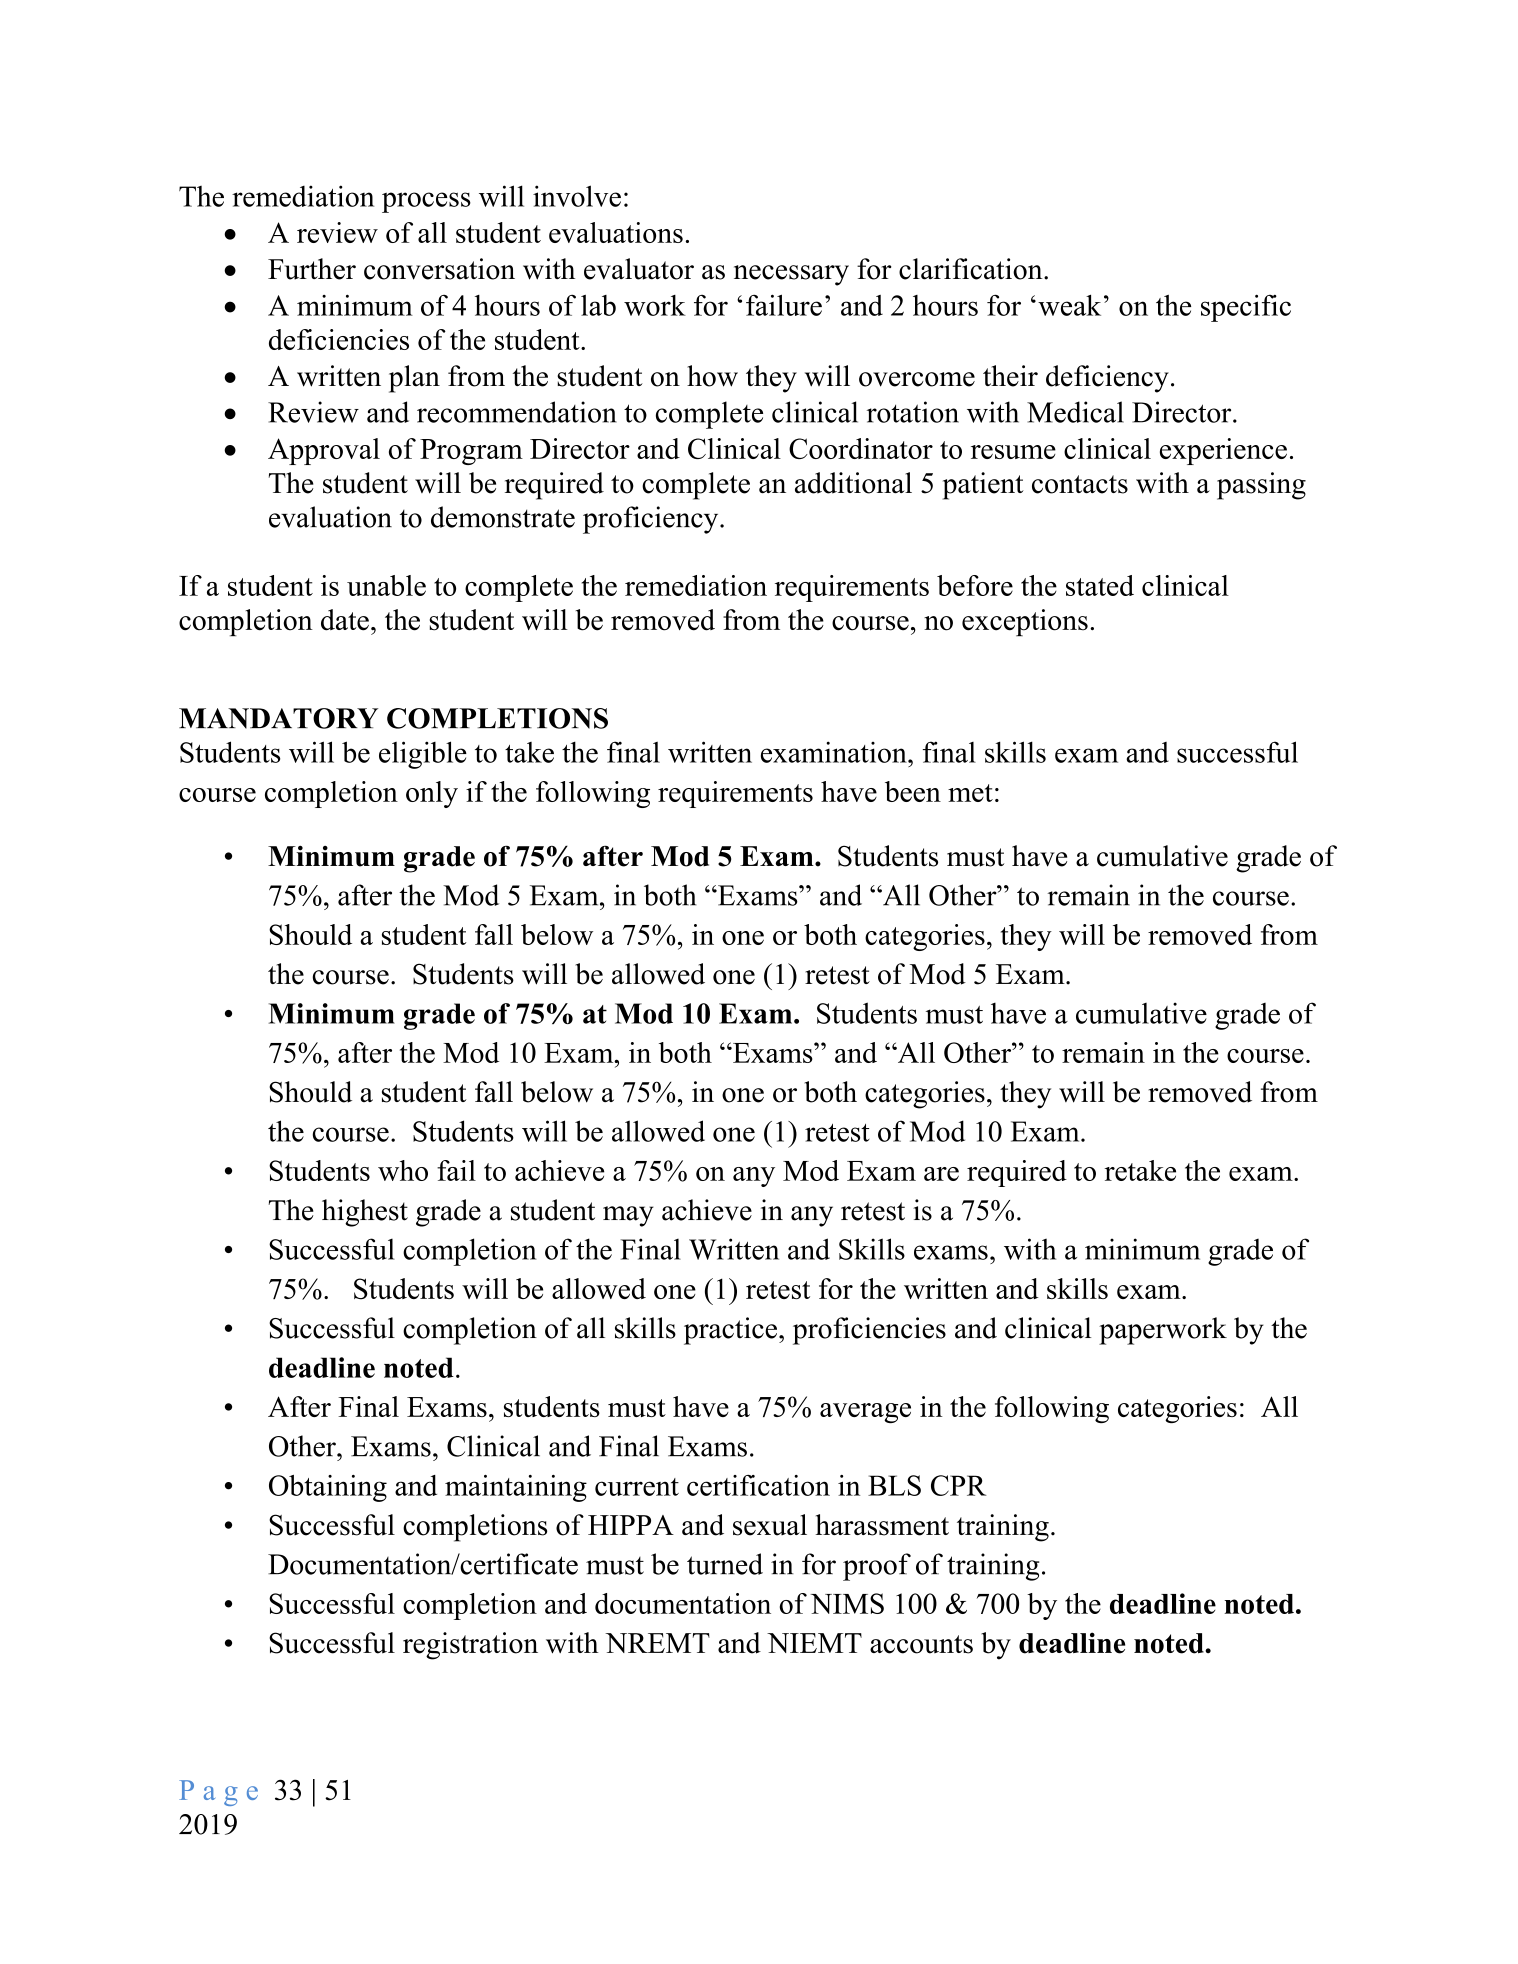 This page has height=1964, width=1518. What do you see at coordinates (470, 1646) in the page?
I see `registration` at bounding box center [470, 1646].
